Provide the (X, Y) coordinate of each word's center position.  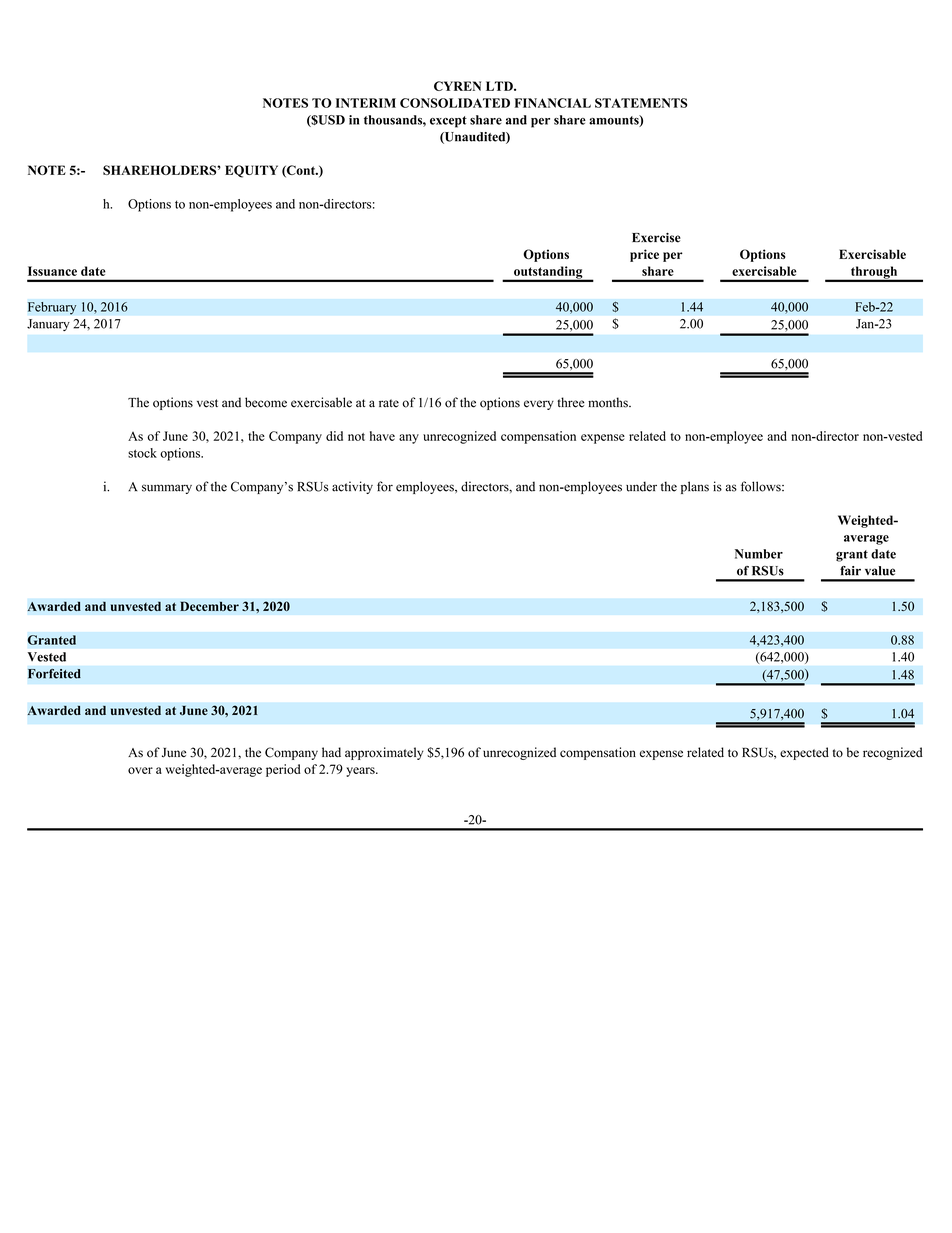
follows (762, 486)
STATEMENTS (641, 103)
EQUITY (251, 171)
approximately (384, 753)
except (448, 122)
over (140, 770)
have (382, 436)
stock (142, 453)
